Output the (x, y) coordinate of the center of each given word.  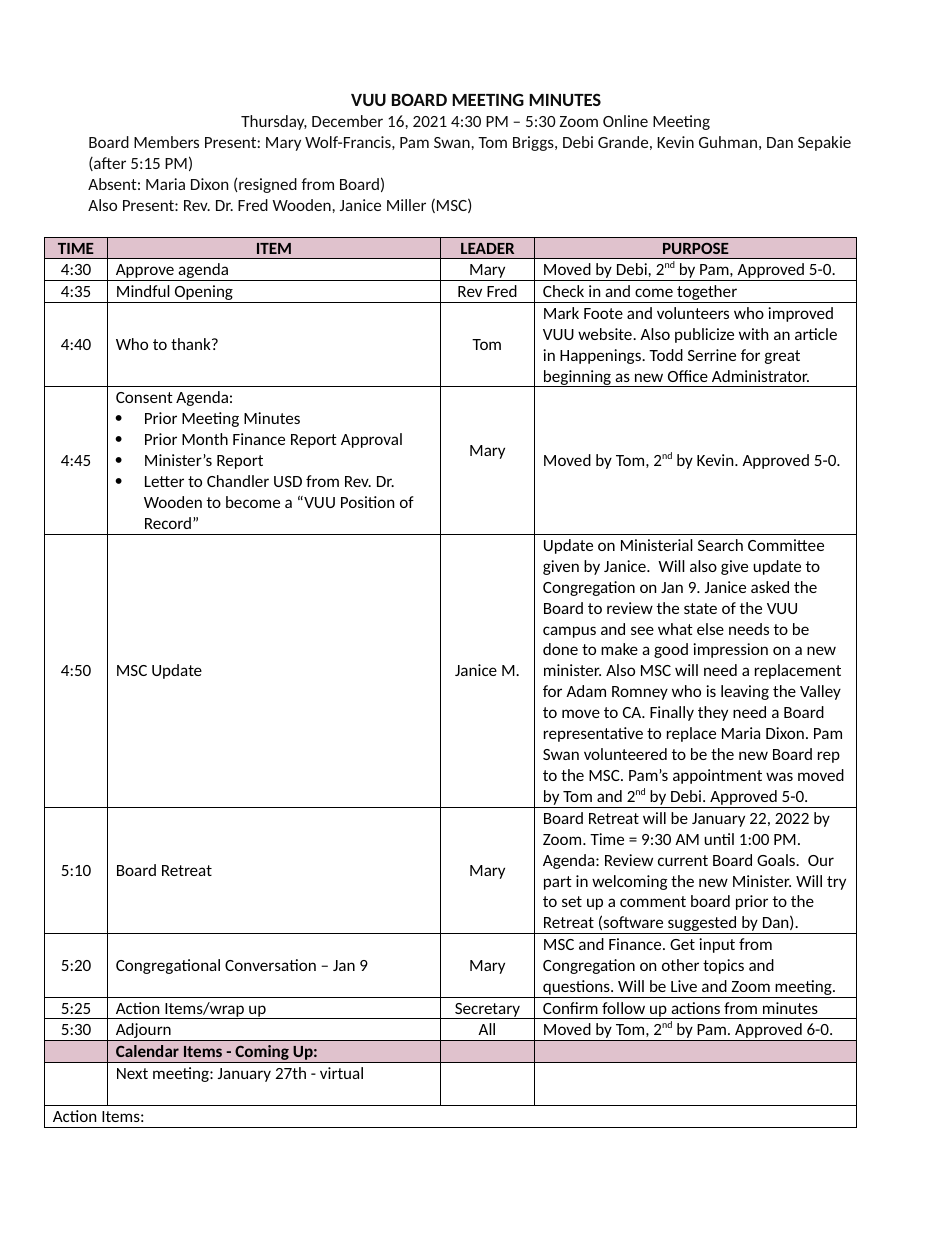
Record (168, 523)
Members (166, 142)
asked (770, 587)
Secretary (487, 1011)
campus (569, 632)
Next (132, 1073)
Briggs (534, 143)
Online (625, 121)
